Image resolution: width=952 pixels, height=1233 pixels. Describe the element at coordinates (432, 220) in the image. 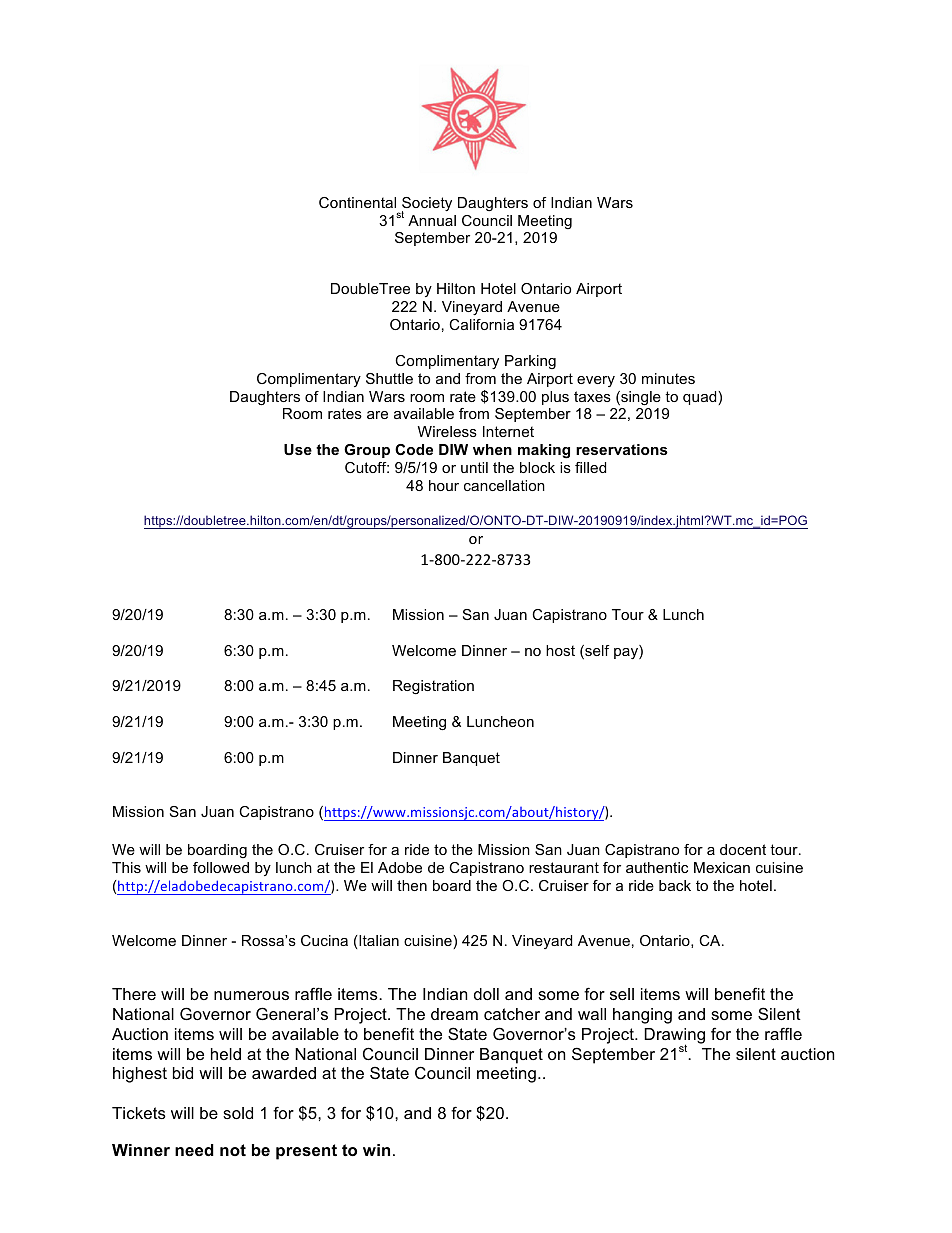

I see `Annual` at that location.
